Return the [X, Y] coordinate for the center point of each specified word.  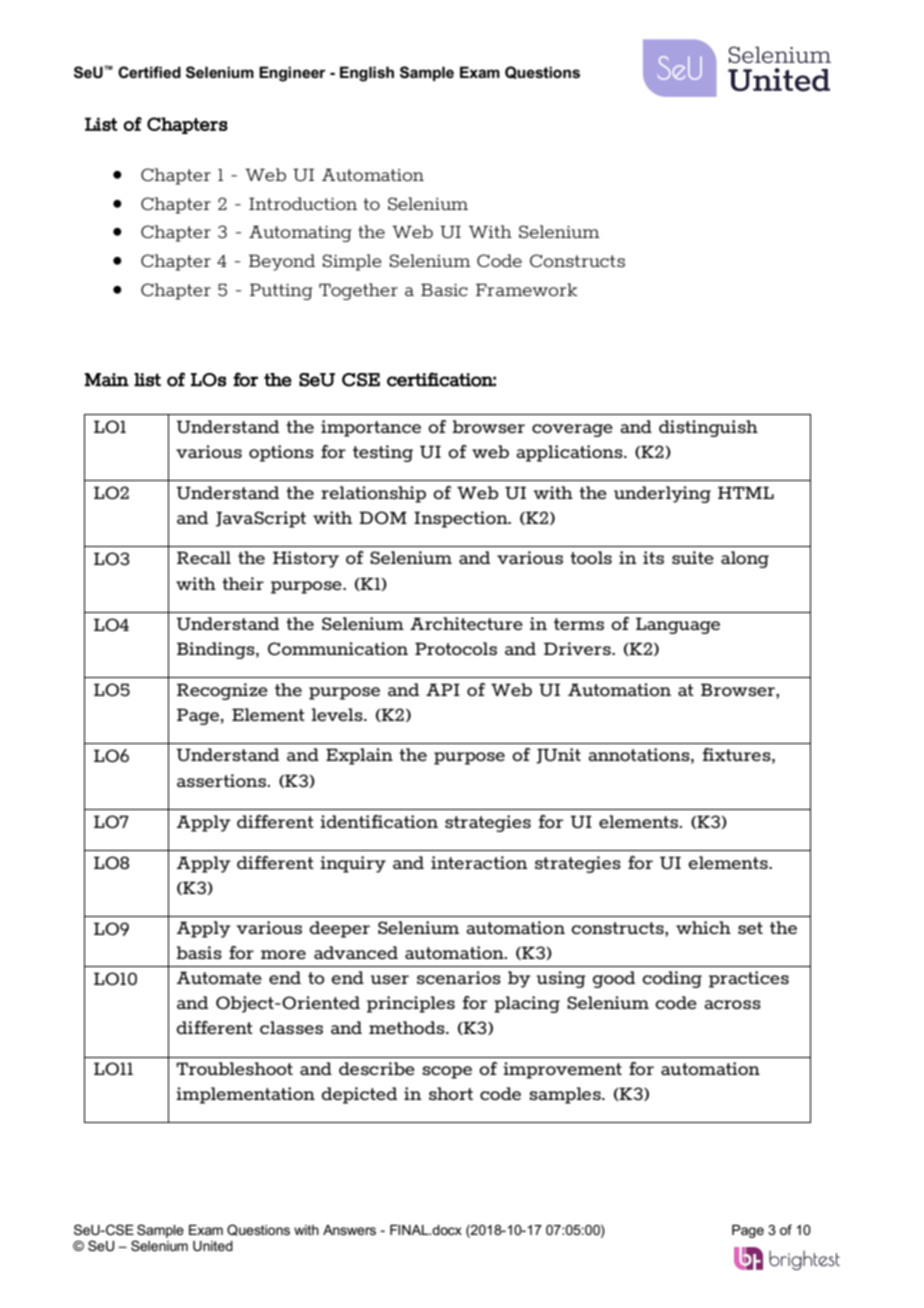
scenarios [459, 977]
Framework [527, 289]
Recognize [222, 691]
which [703, 927]
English [367, 74]
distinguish [708, 428]
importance [371, 428]
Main [106, 380]
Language [678, 625]
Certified [149, 72]
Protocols [456, 648]
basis [199, 952]
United [213, 1246]
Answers [349, 1230]
